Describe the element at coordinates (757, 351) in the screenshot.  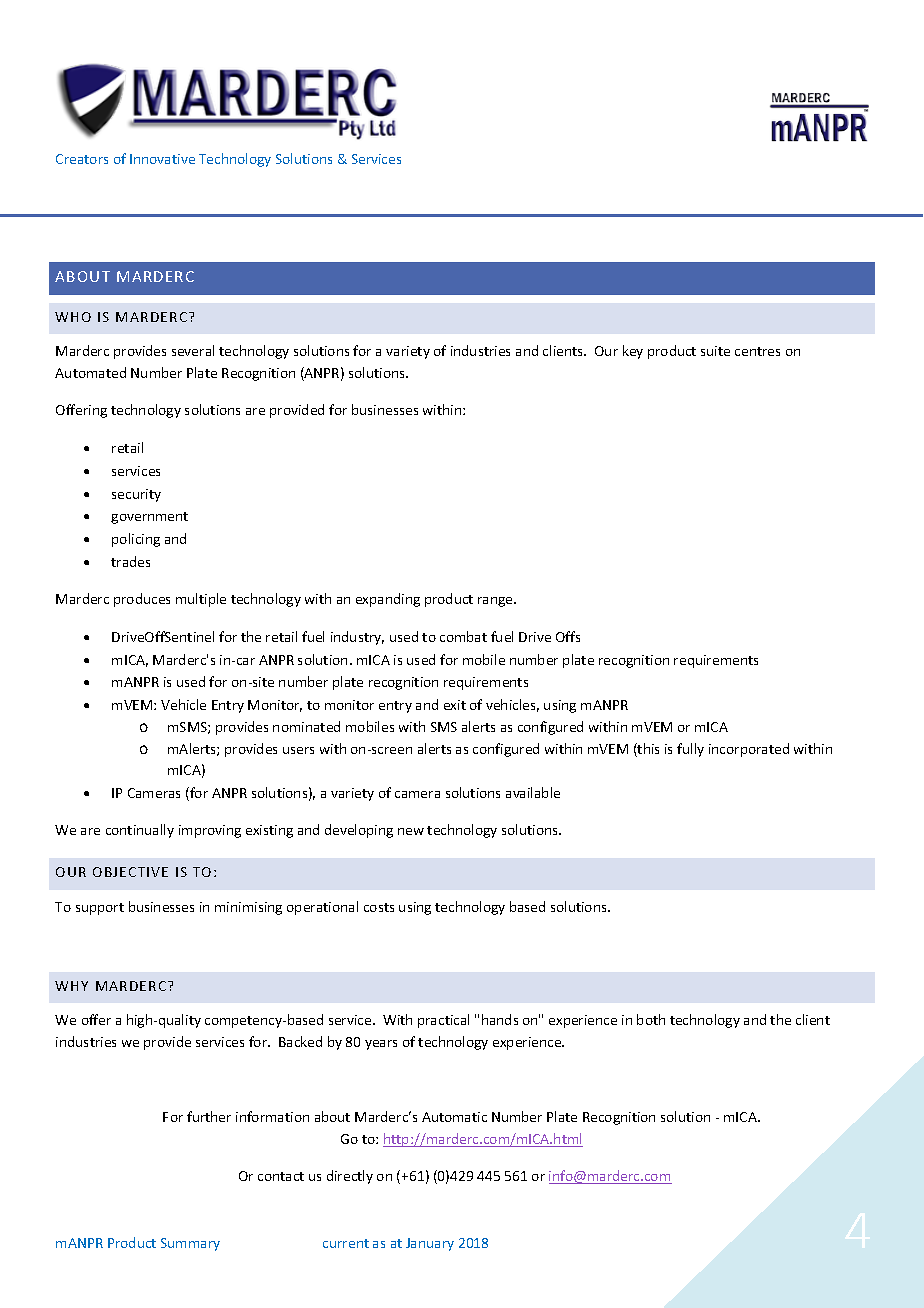
I see `centres` at that location.
